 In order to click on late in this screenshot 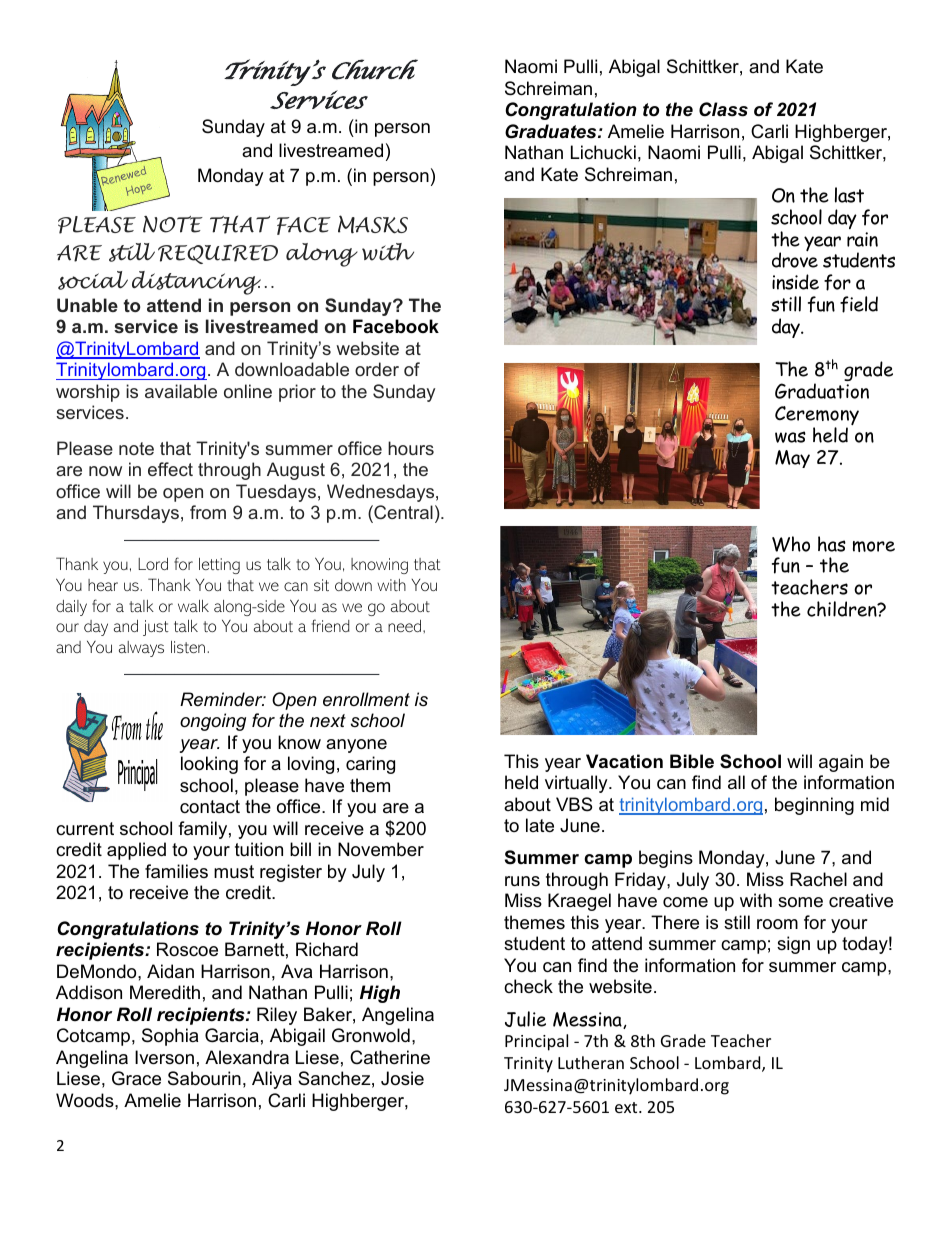, I will do `click(540, 825)`.
